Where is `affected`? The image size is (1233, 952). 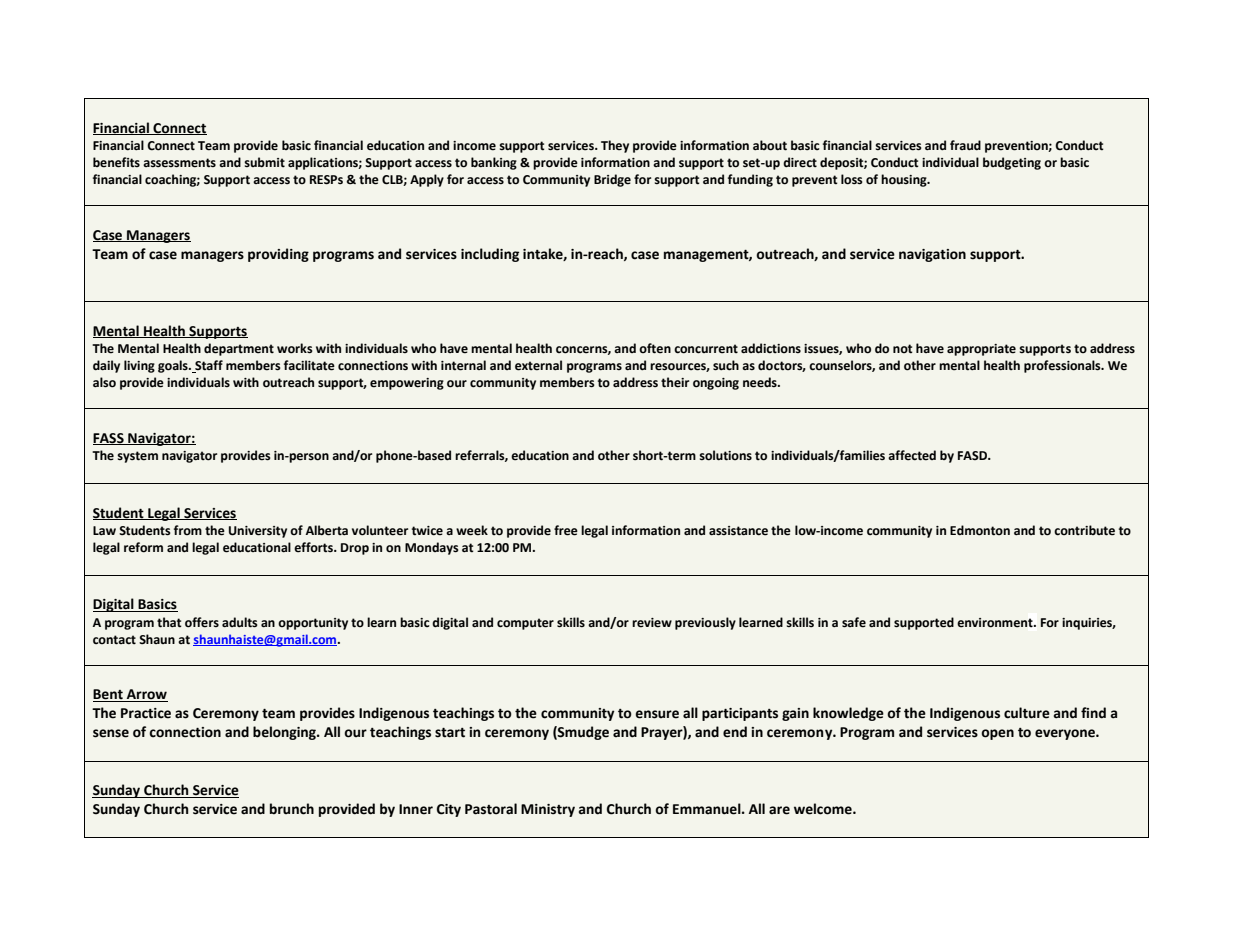
affected is located at coordinates (912, 455).
